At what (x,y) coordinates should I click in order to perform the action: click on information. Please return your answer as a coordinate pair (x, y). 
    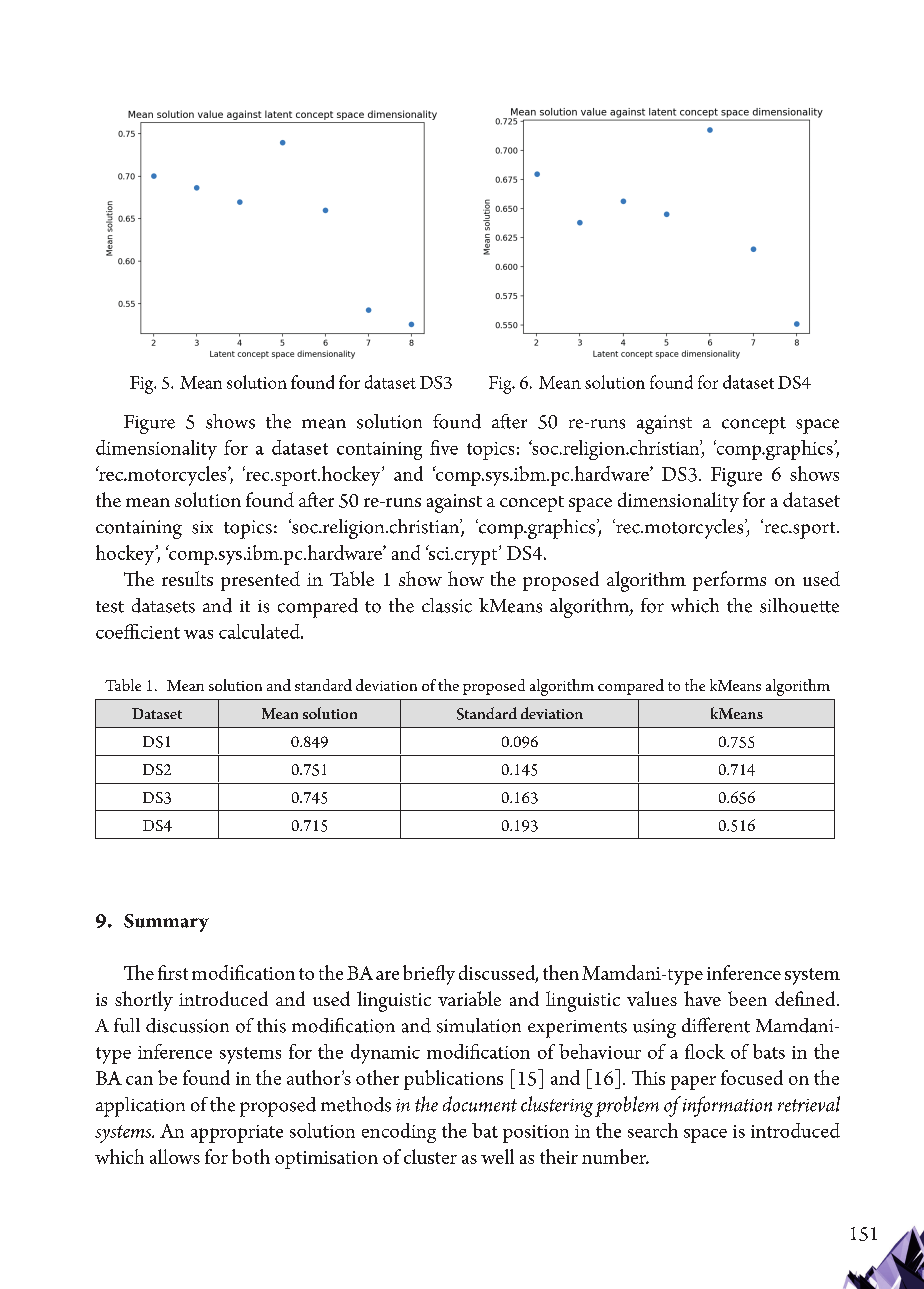
    Looking at the image, I should click on (727, 1106).
